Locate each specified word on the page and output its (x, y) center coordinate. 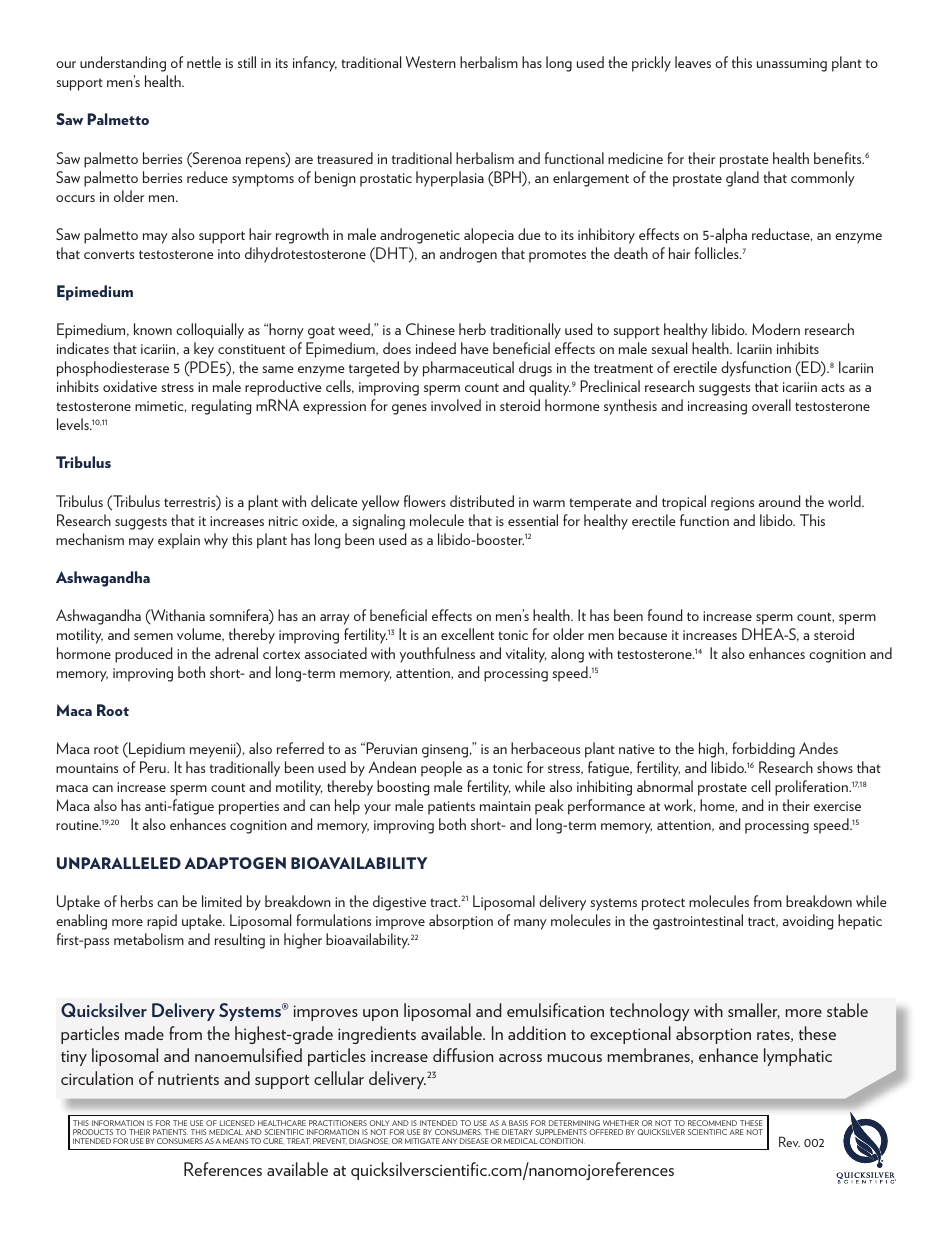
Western (431, 62)
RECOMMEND (712, 1123)
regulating (221, 407)
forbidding (763, 750)
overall (771, 405)
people (441, 769)
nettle (204, 62)
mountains (87, 768)
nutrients (188, 1079)
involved (456, 405)
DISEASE (474, 1141)
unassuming (792, 65)
